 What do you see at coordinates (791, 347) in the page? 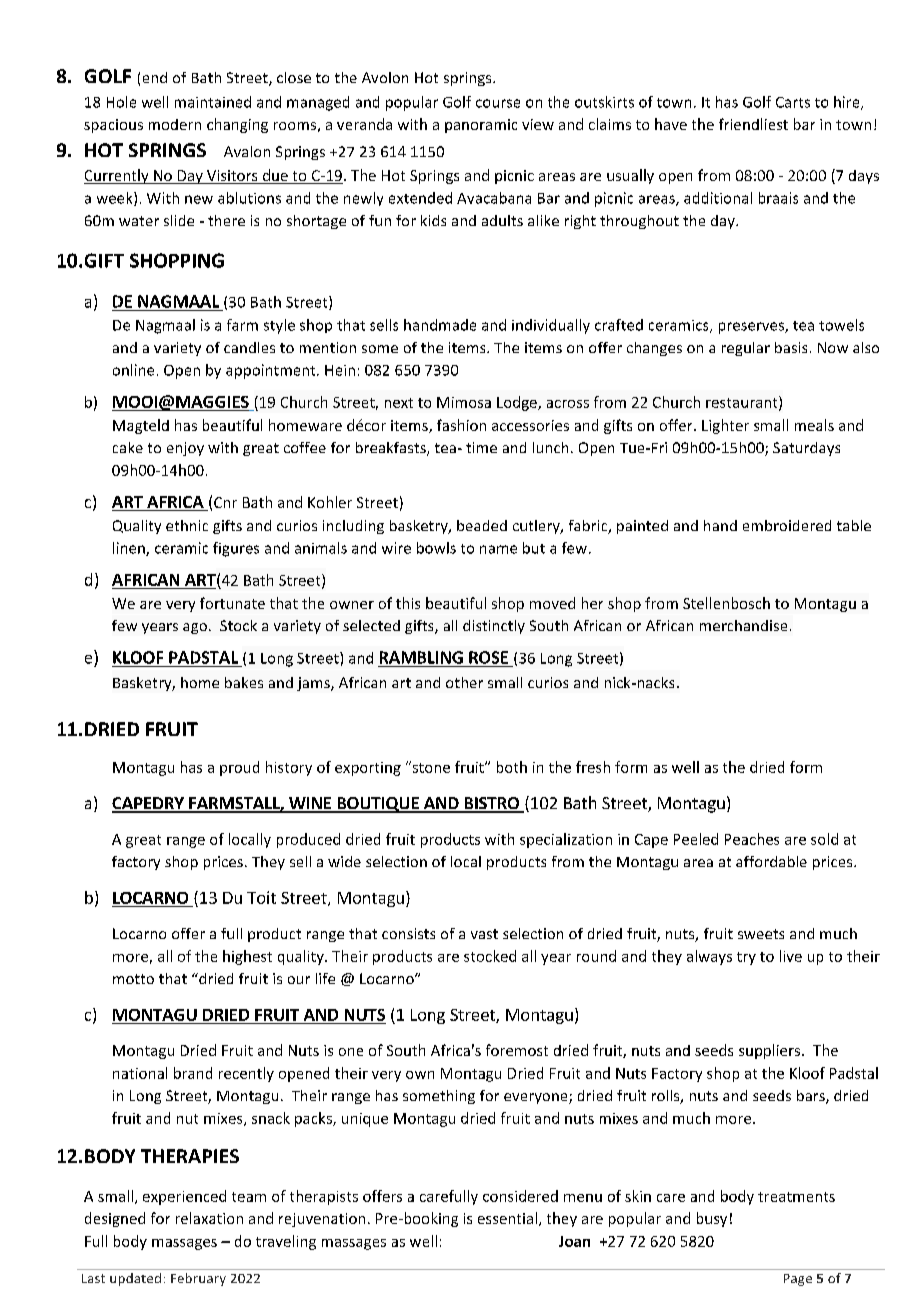
I see `basis` at bounding box center [791, 347].
